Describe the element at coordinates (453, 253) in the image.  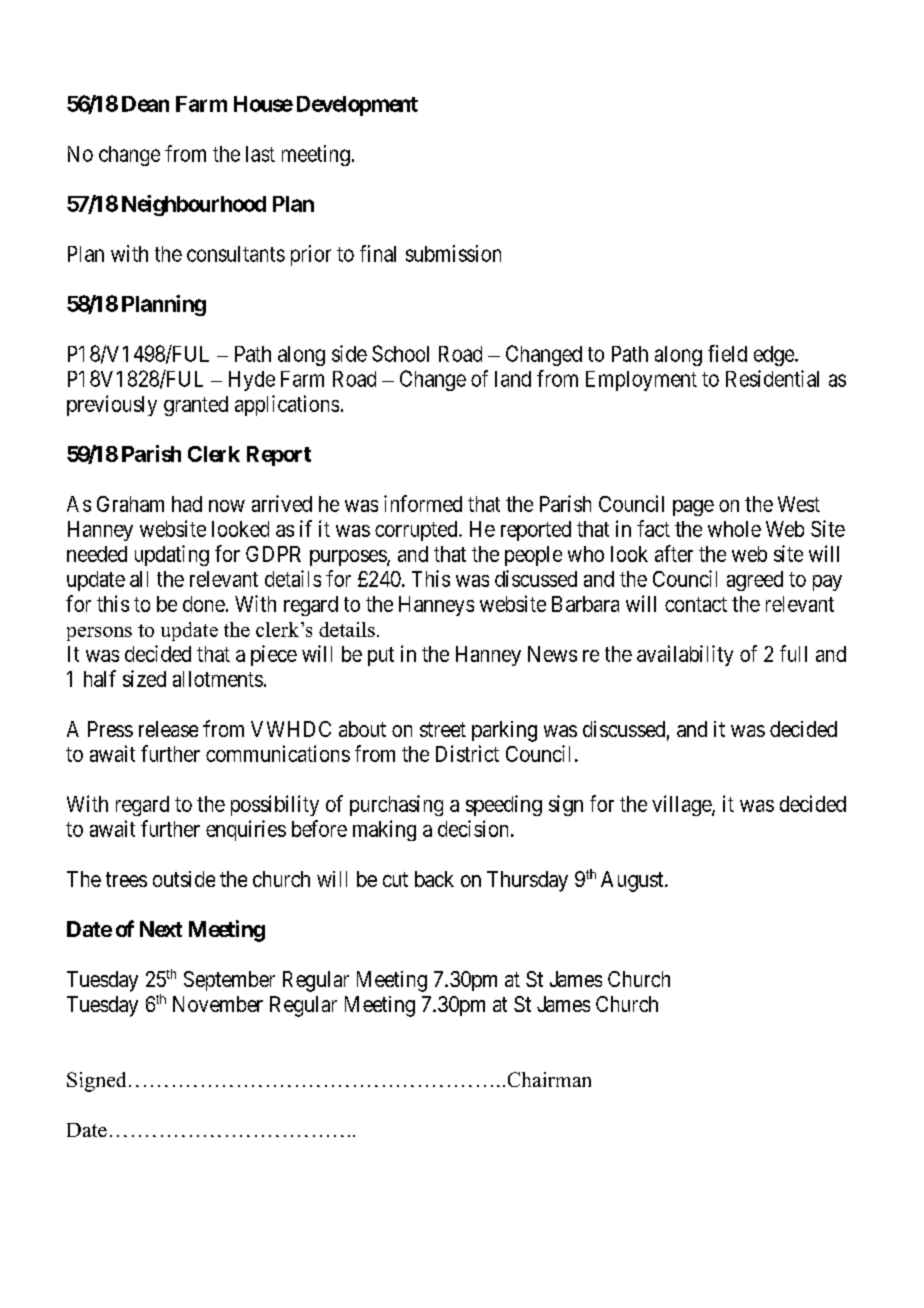
I see `submission` at that location.
